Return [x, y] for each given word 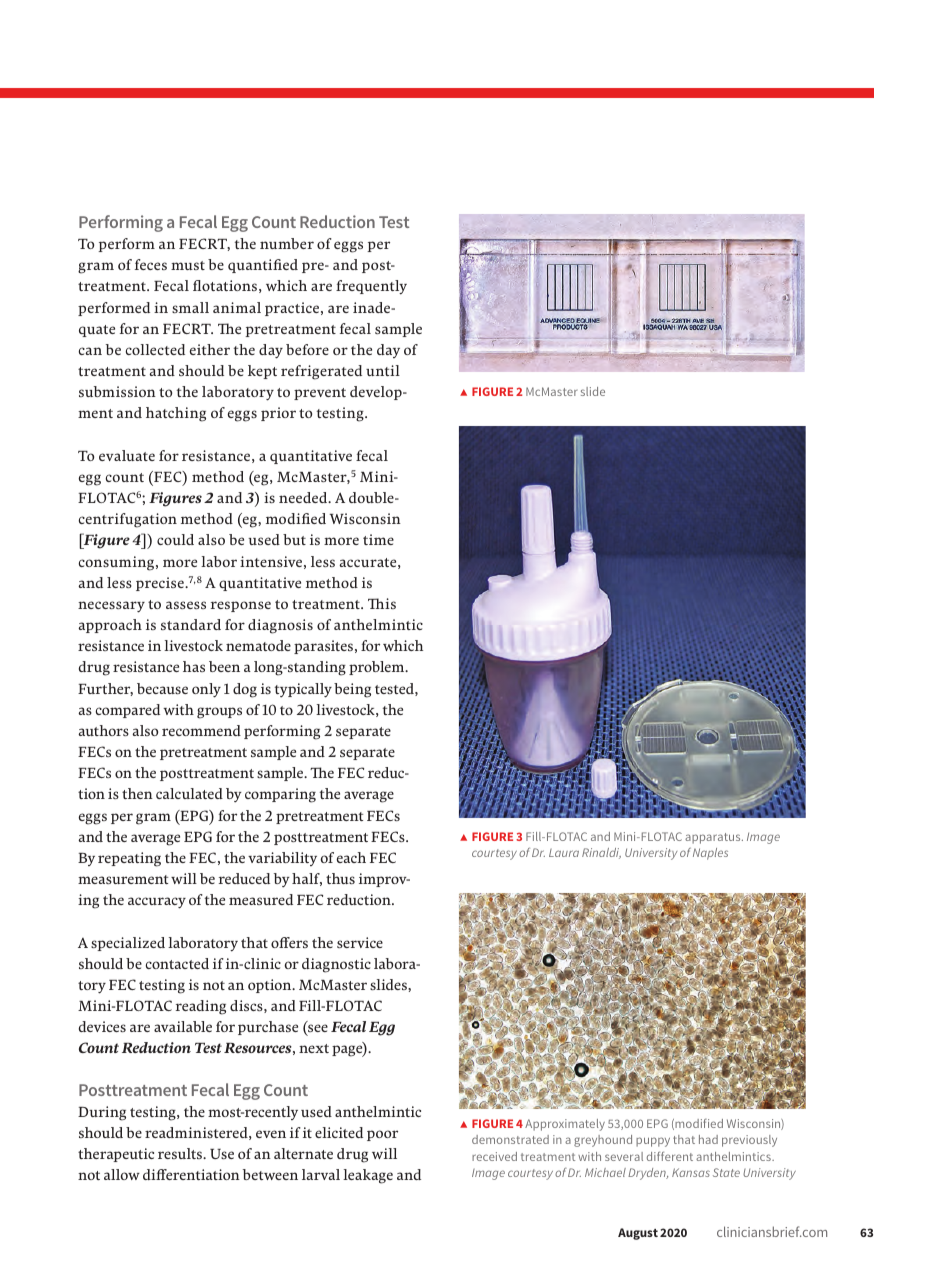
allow [122, 1174]
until [383, 370]
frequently [371, 287]
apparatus [714, 838]
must [188, 265]
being [352, 690]
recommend [201, 730]
